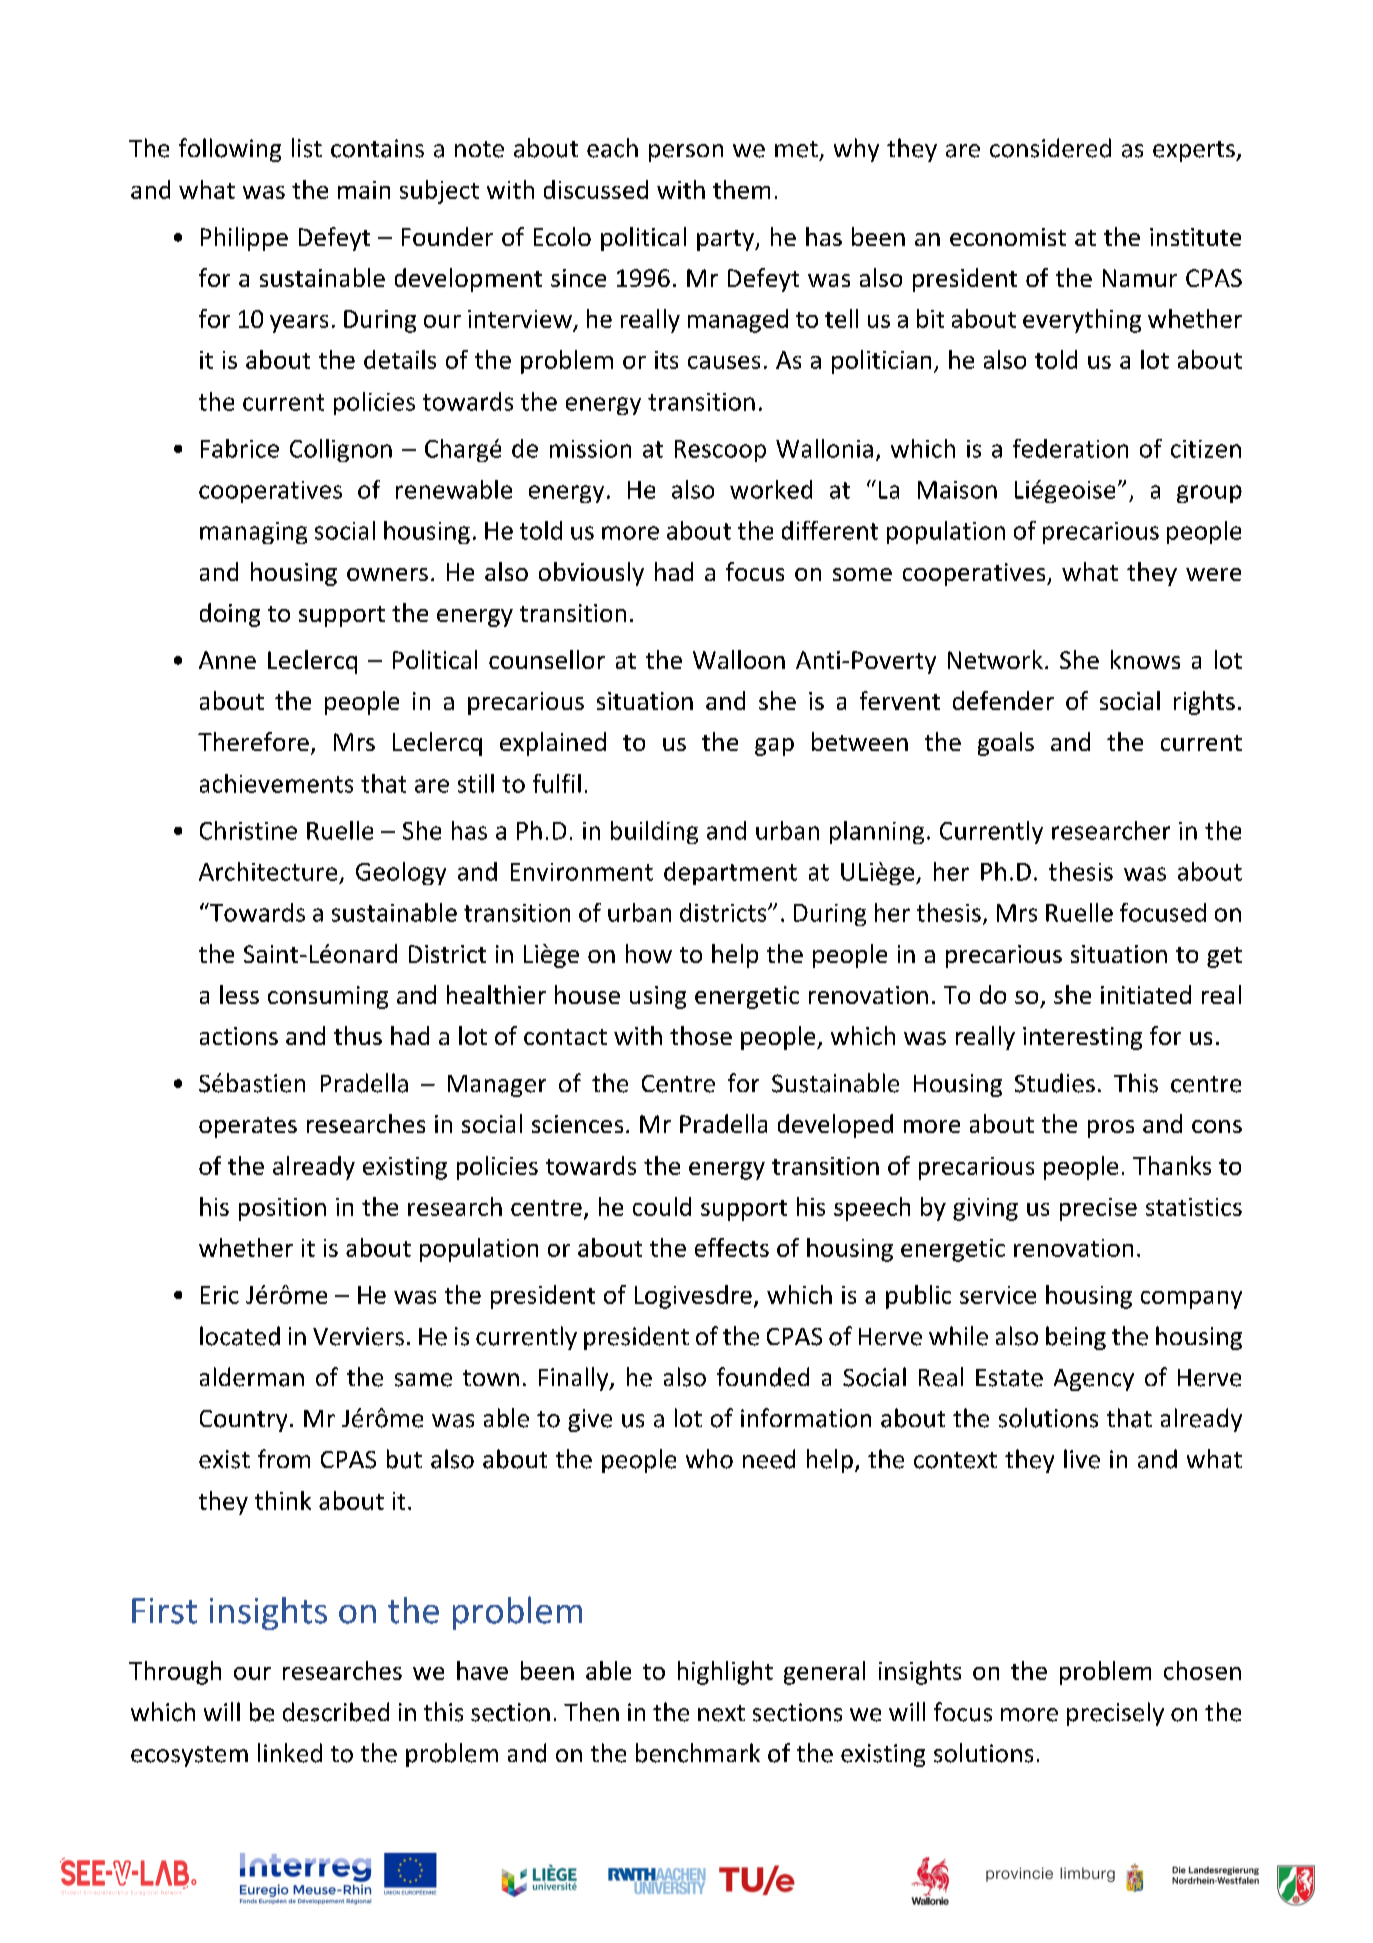  Describe the element at coordinates (253, 741) in the screenshot. I see `Therefore` at that location.
